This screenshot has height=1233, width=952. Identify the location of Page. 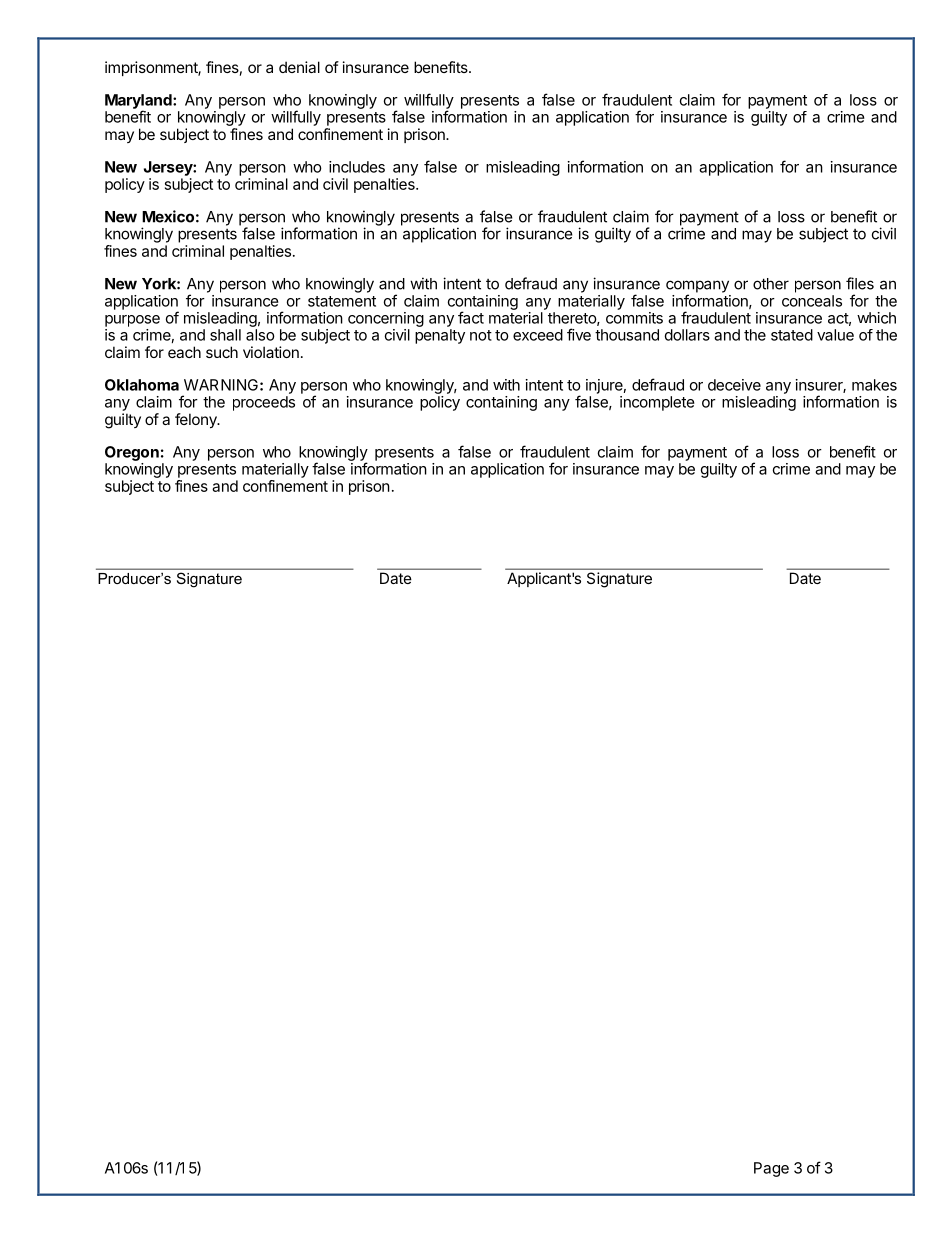
(771, 1169).
